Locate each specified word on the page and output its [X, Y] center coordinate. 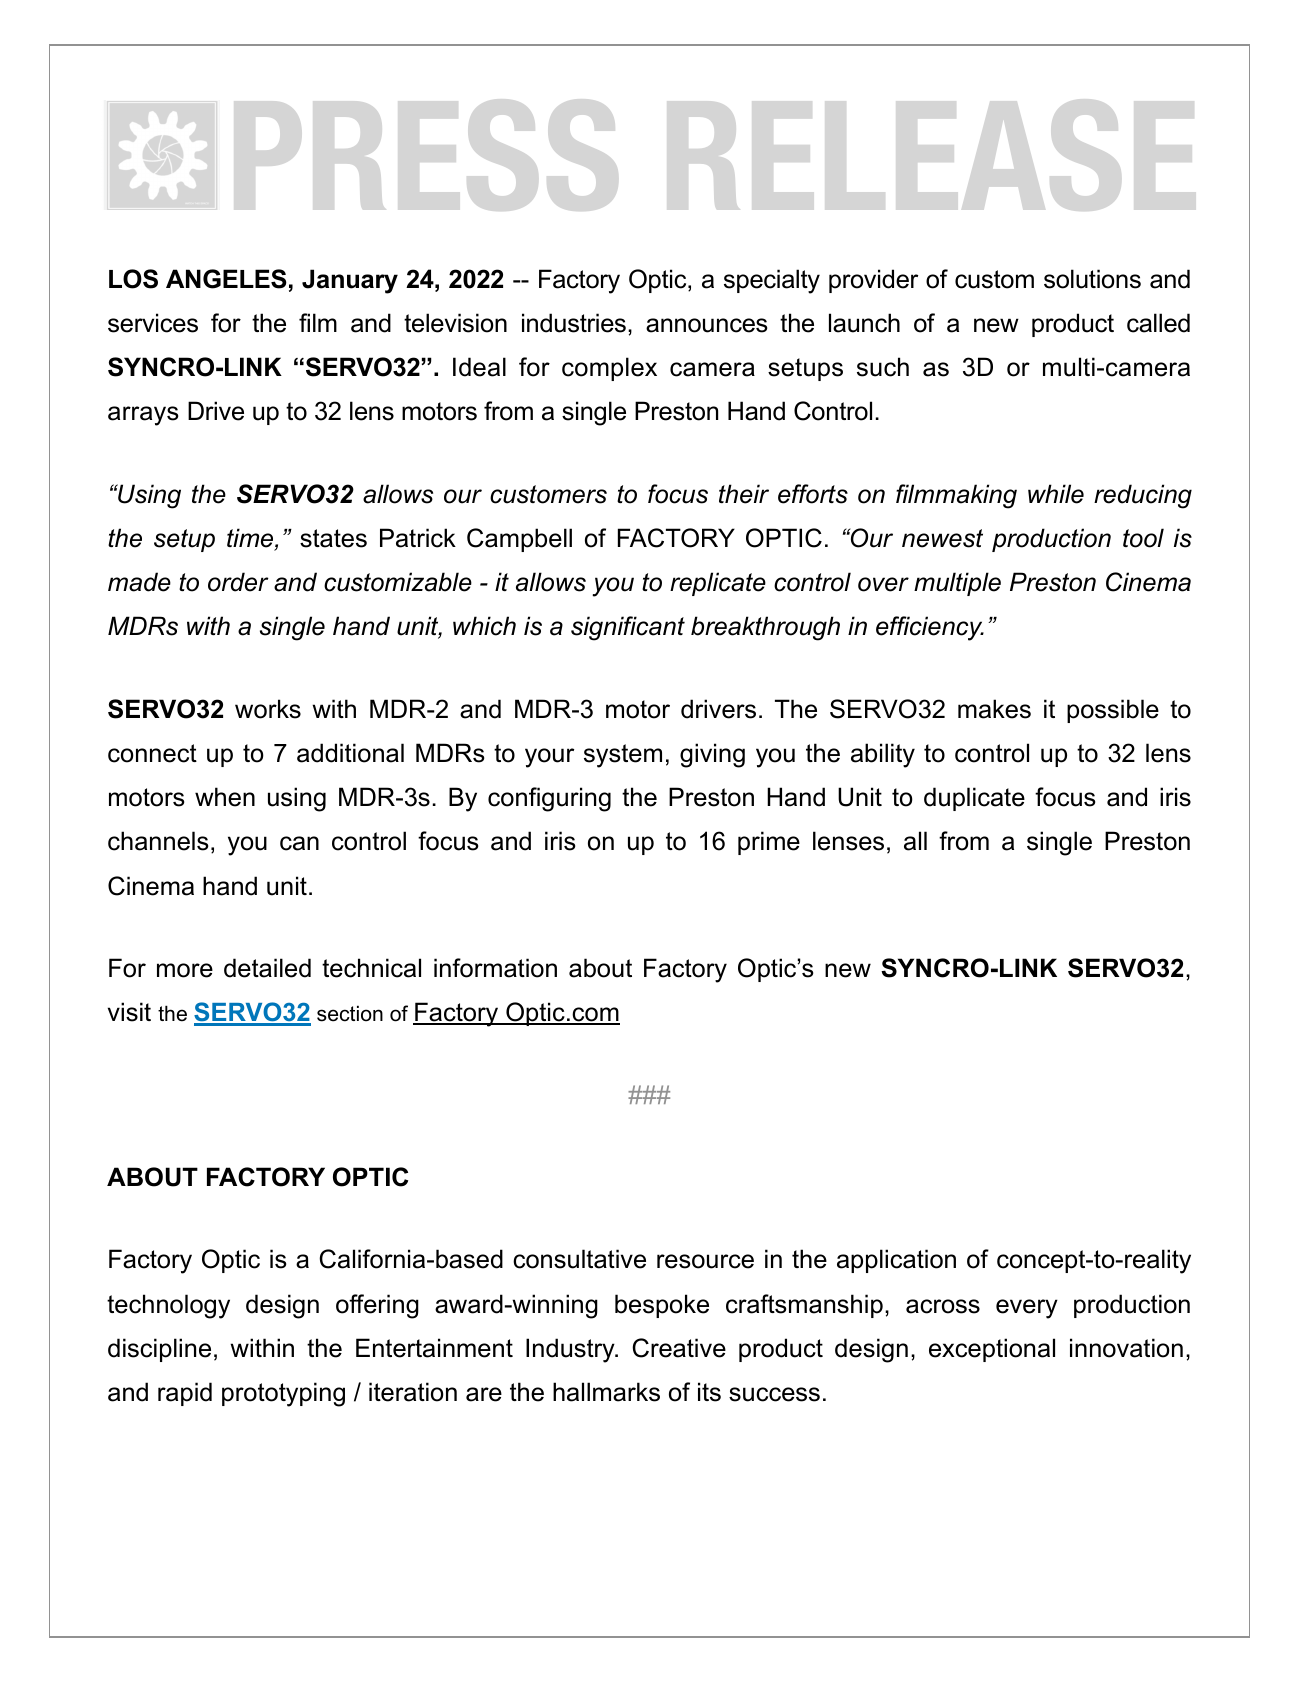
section [350, 1013]
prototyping [283, 1394]
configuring [549, 799]
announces [706, 325]
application [896, 1261]
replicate [718, 584]
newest [942, 538]
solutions [1092, 279]
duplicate [974, 799]
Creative [679, 1348]
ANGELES [226, 279]
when [225, 797]
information [495, 968]
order [238, 582]
